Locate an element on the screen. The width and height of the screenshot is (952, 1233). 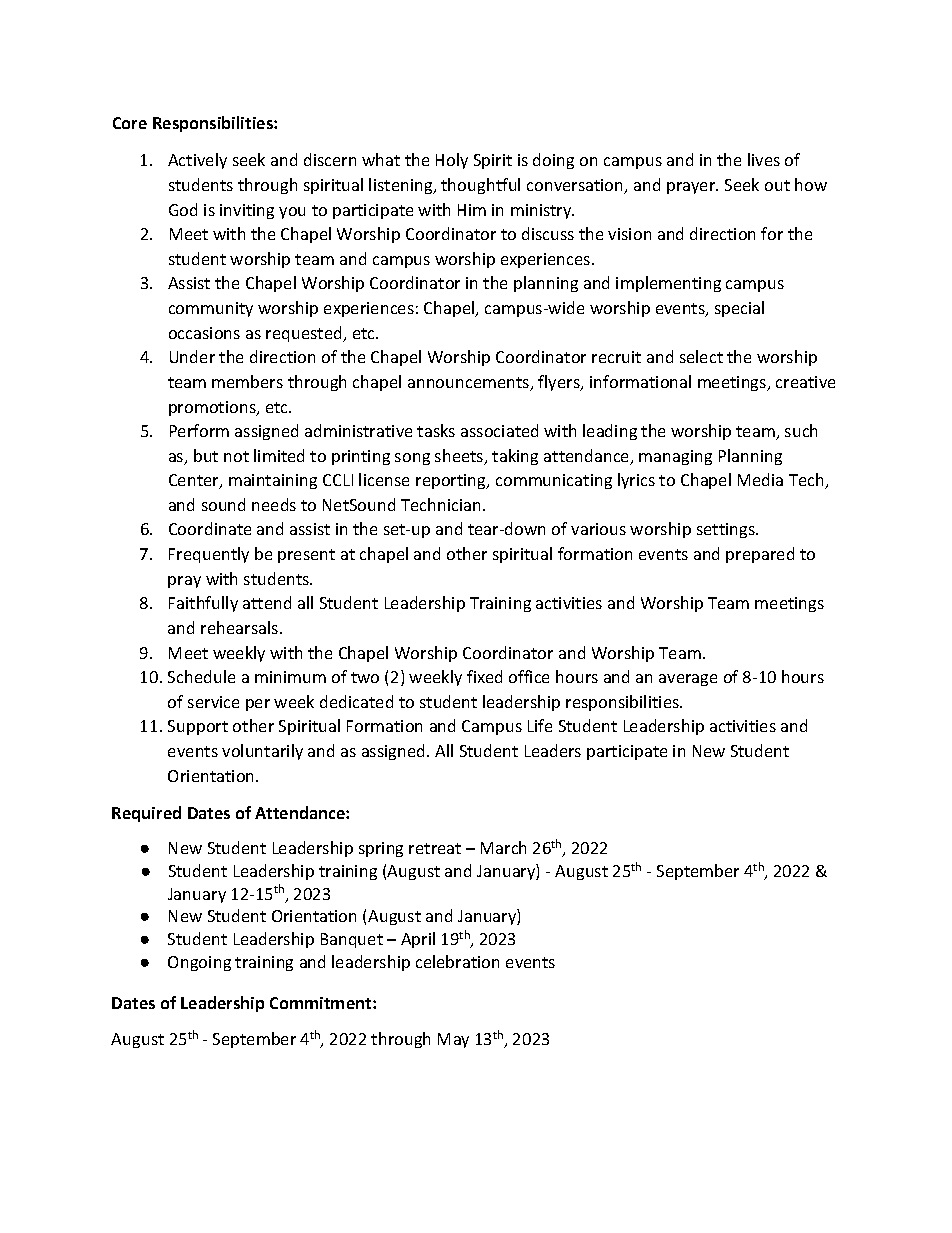
occasions is located at coordinates (204, 333).
